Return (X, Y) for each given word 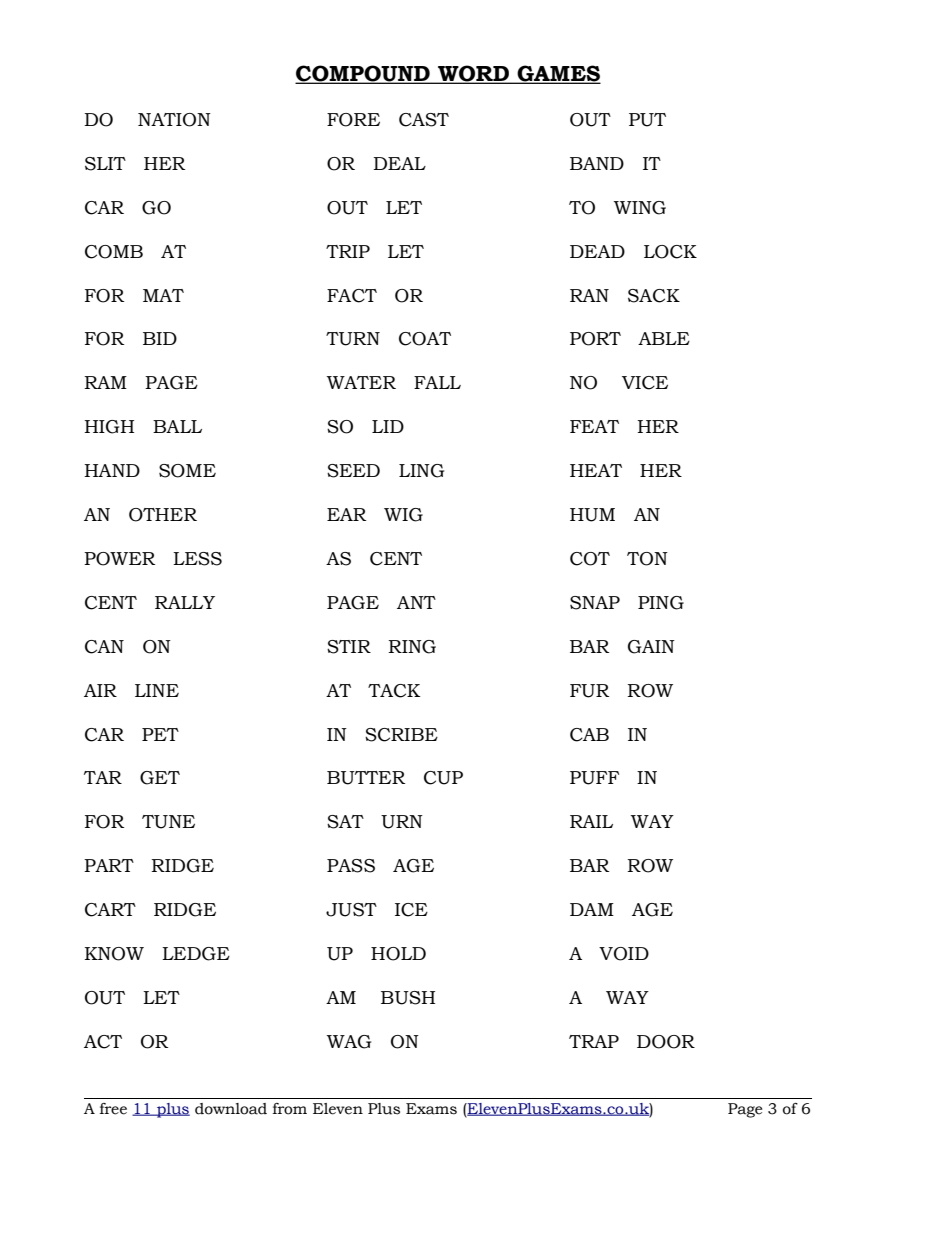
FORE (353, 120)
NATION (174, 120)
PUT (647, 120)
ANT (416, 602)
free (113, 1109)
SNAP (595, 603)
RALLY (185, 602)
